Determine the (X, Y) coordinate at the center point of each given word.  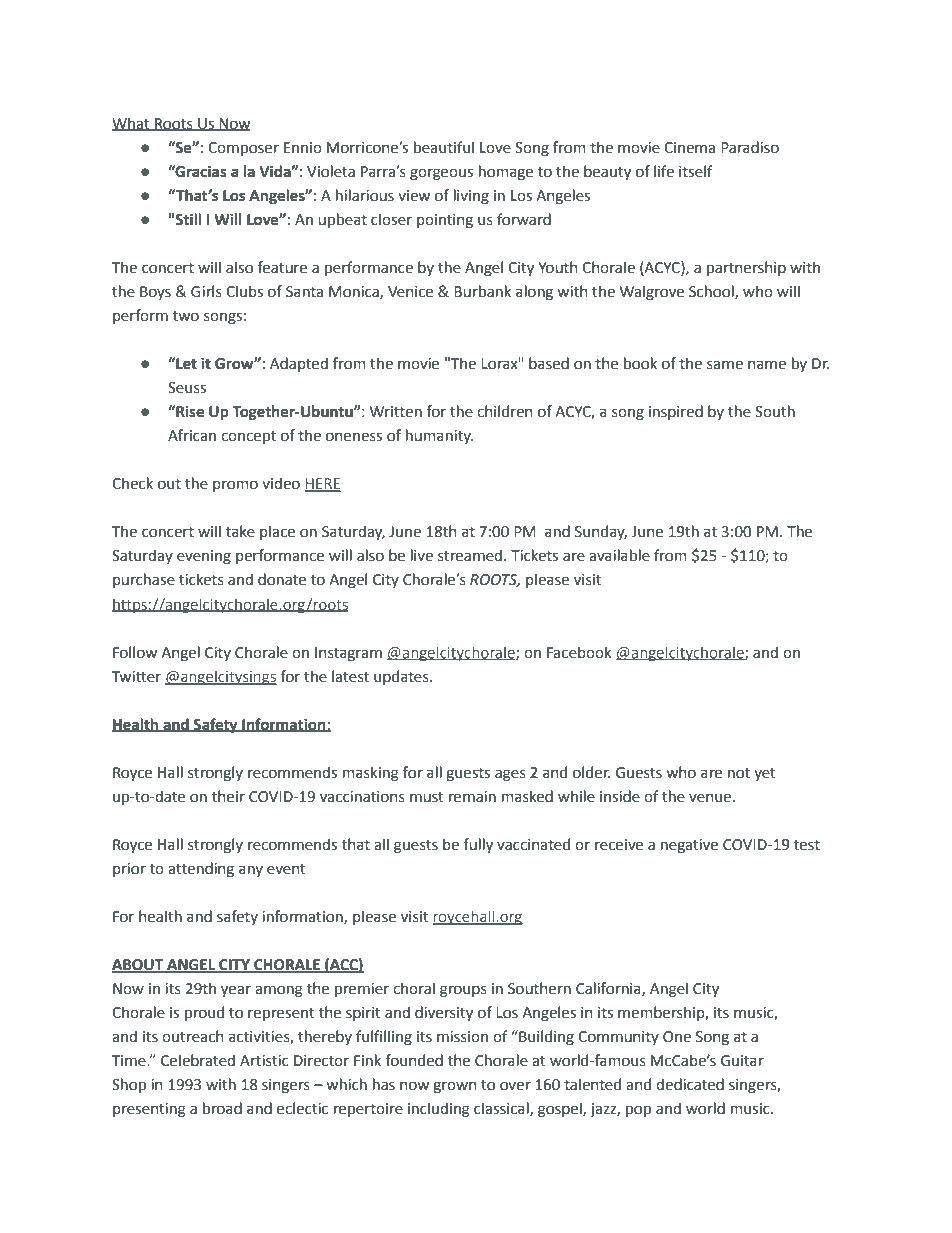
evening (204, 557)
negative (689, 846)
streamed (470, 555)
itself (696, 171)
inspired (676, 412)
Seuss (187, 388)
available (619, 555)
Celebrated (198, 1060)
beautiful (444, 147)
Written (396, 412)
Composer (243, 149)
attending (201, 870)
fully (478, 845)
